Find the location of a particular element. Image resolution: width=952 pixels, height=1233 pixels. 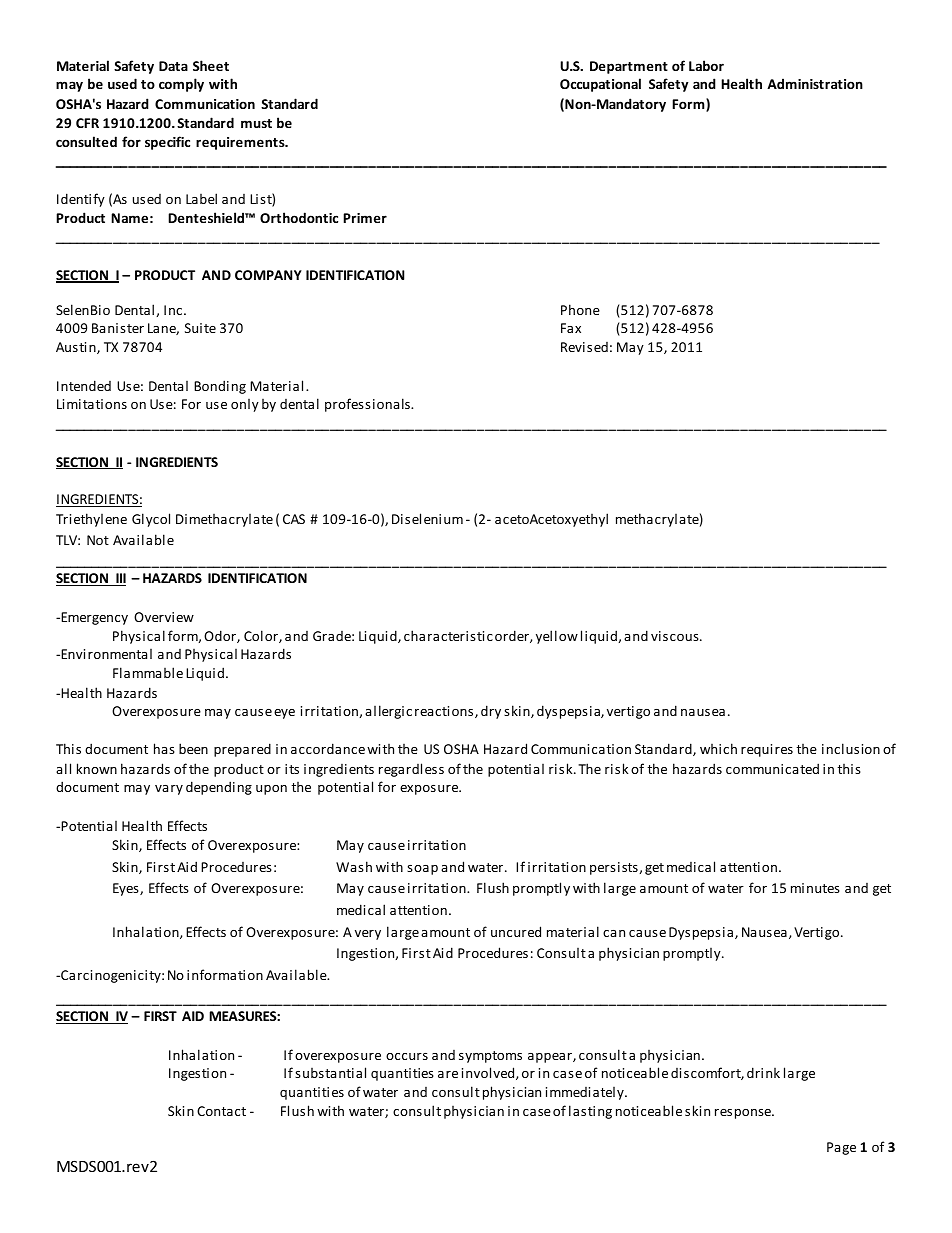

Suite is located at coordinates (200, 328).
